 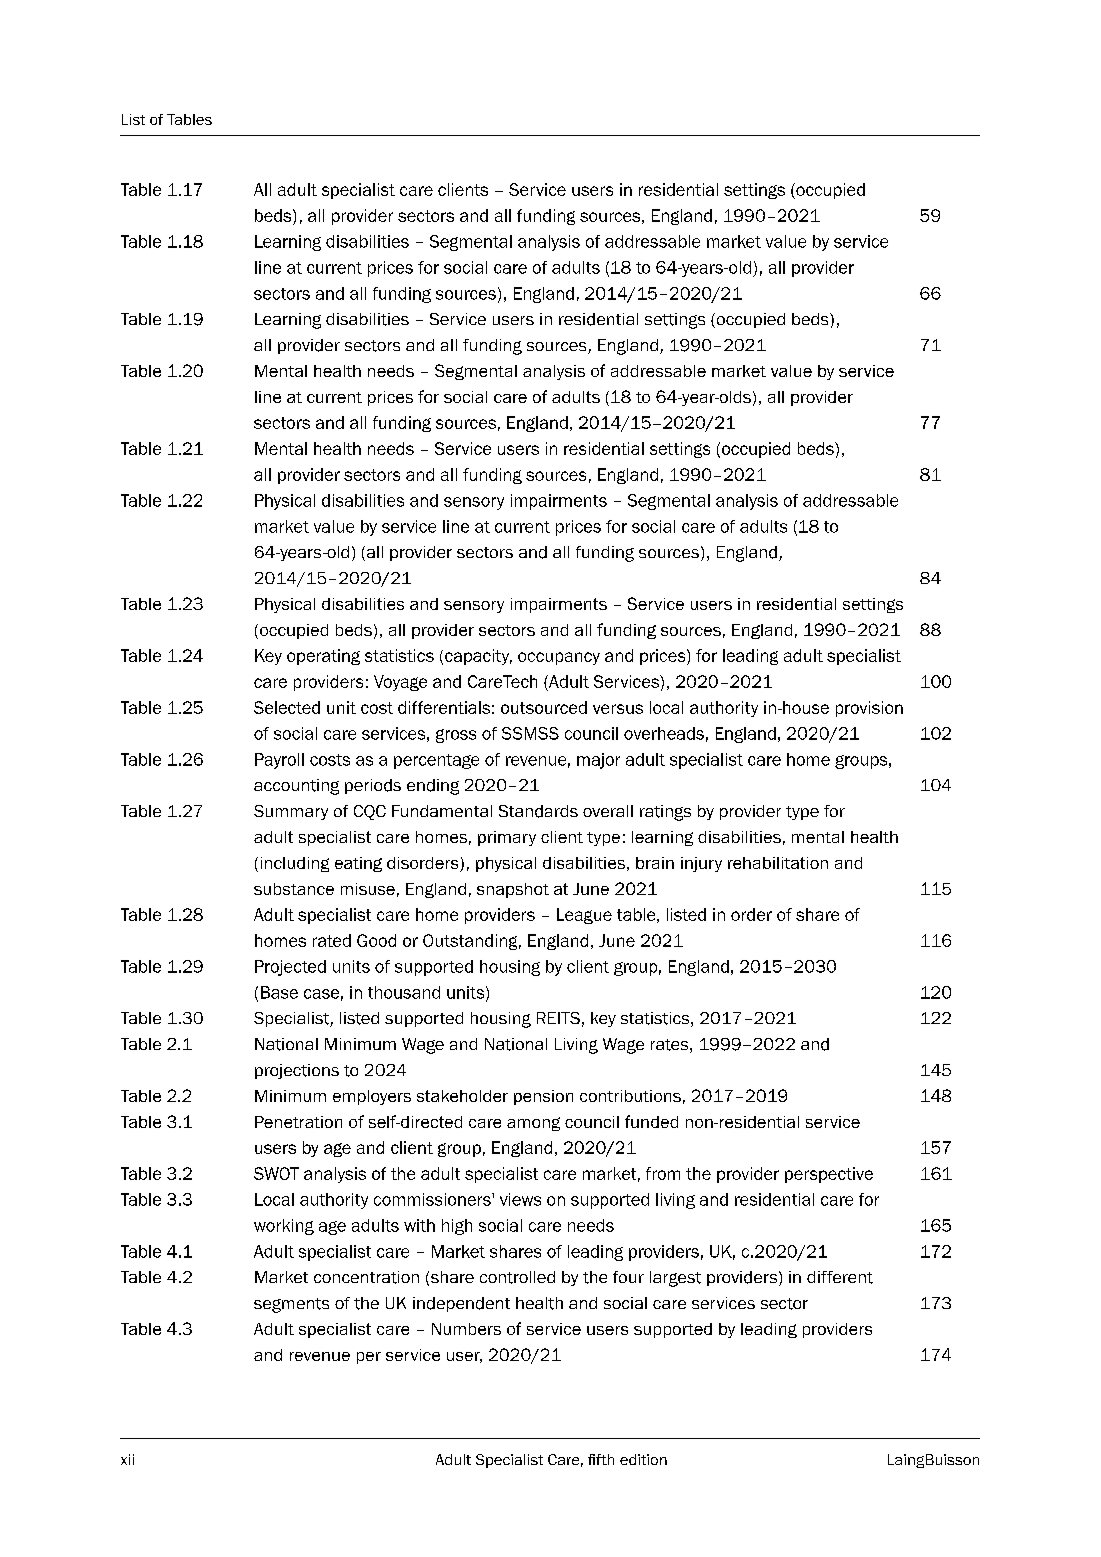 I want to click on provision, so click(x=869, y=709).
